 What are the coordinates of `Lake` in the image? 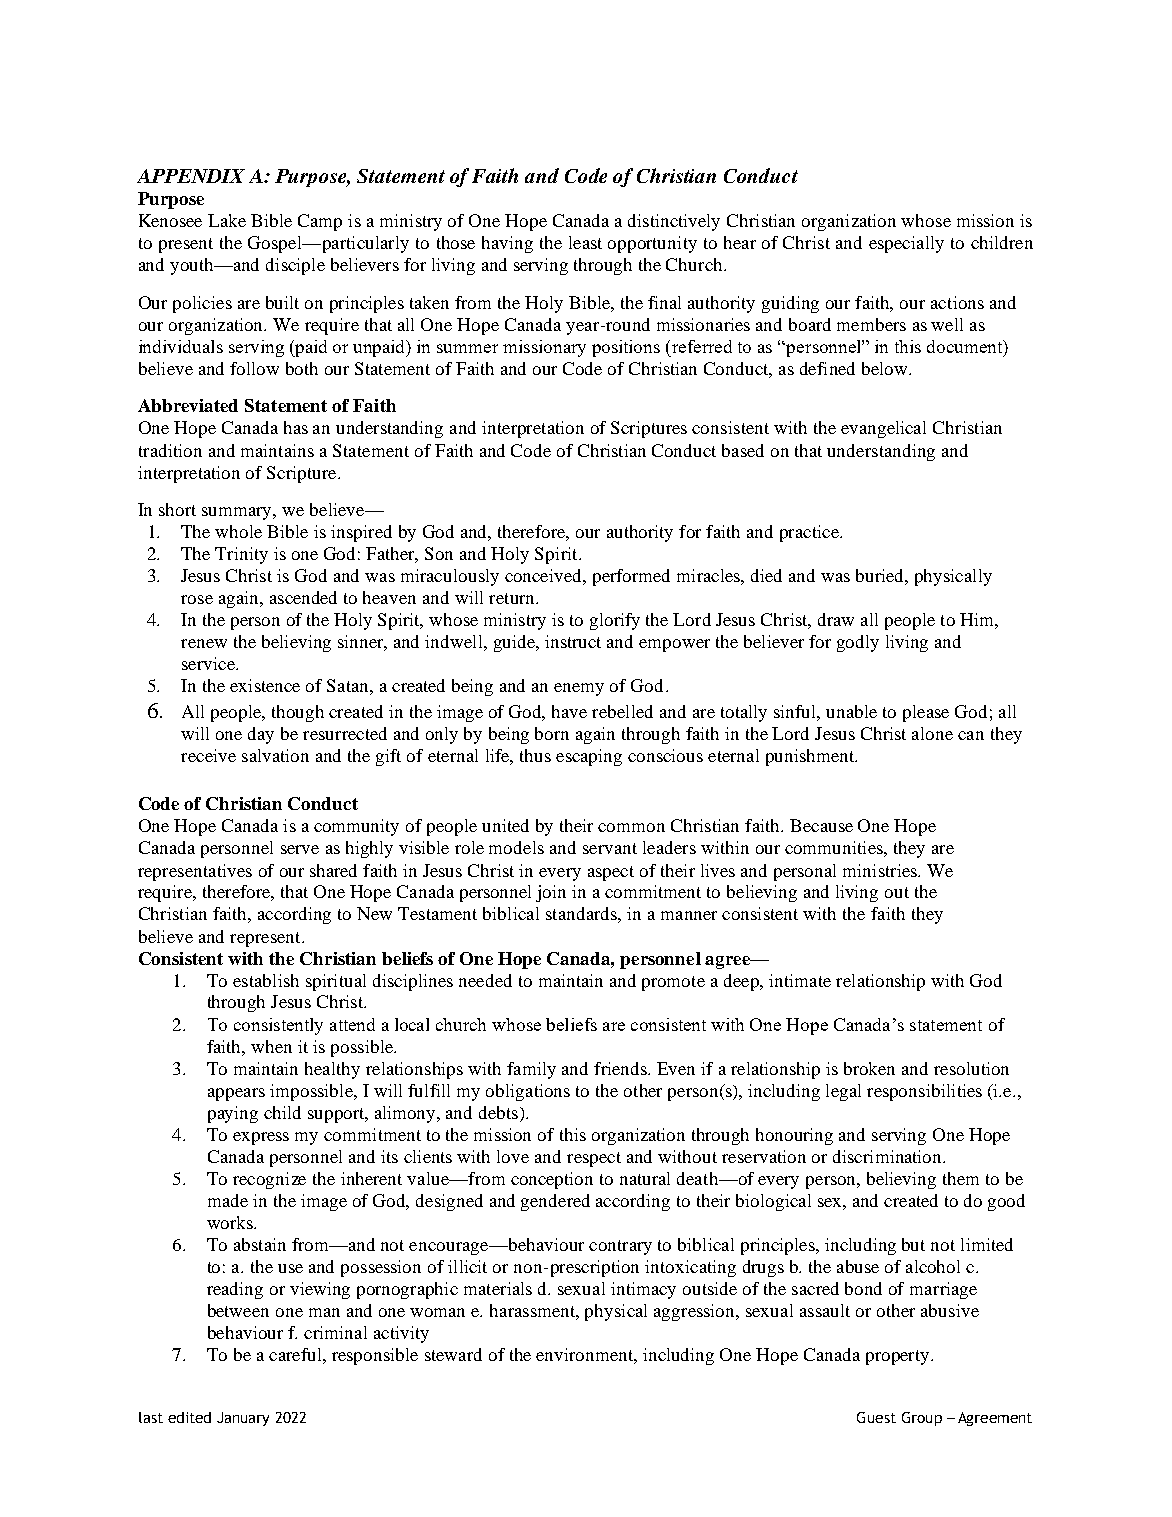 It's located at (227, 220).
